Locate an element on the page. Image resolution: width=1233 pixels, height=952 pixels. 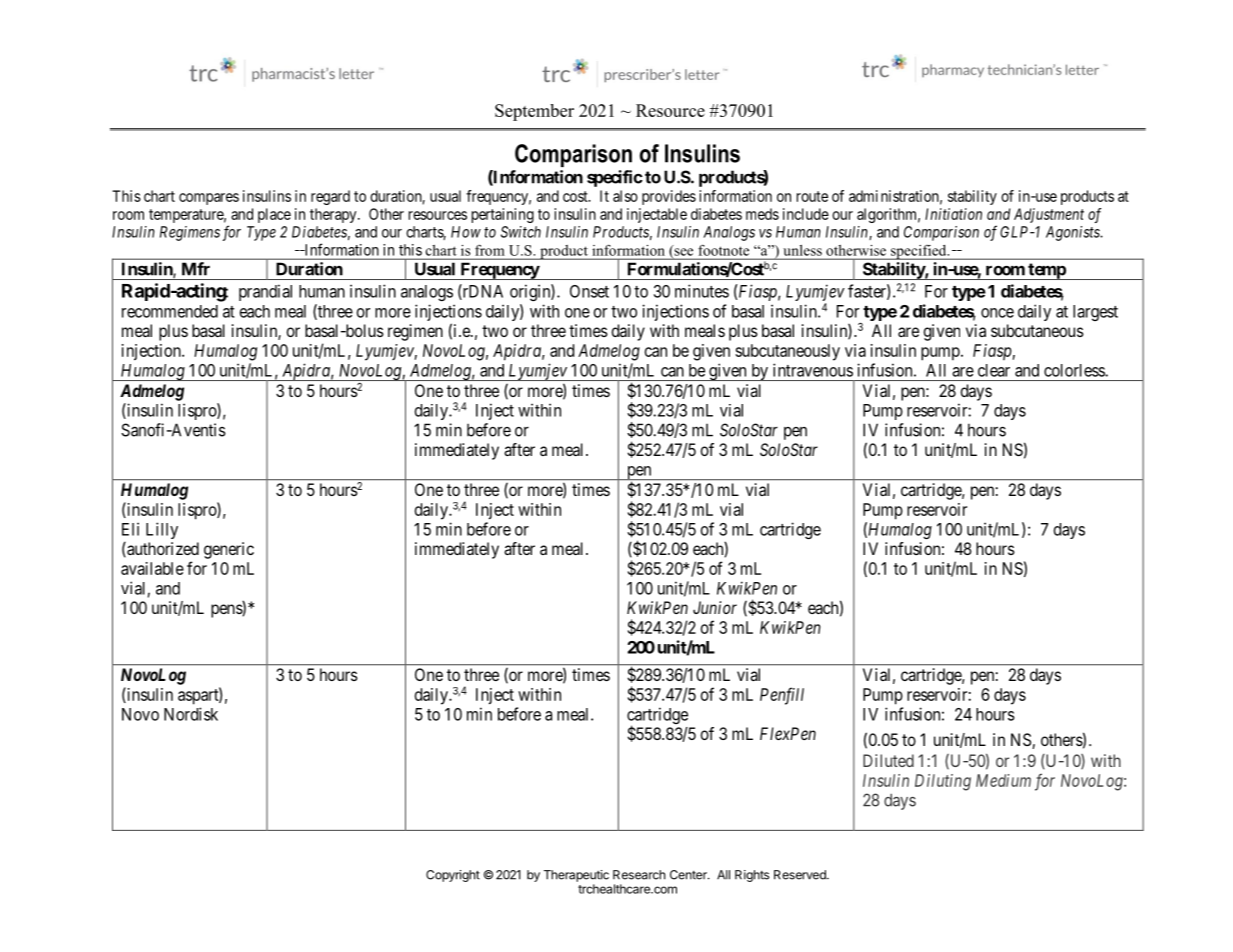
Junior is located at coordinates (715, 607).
